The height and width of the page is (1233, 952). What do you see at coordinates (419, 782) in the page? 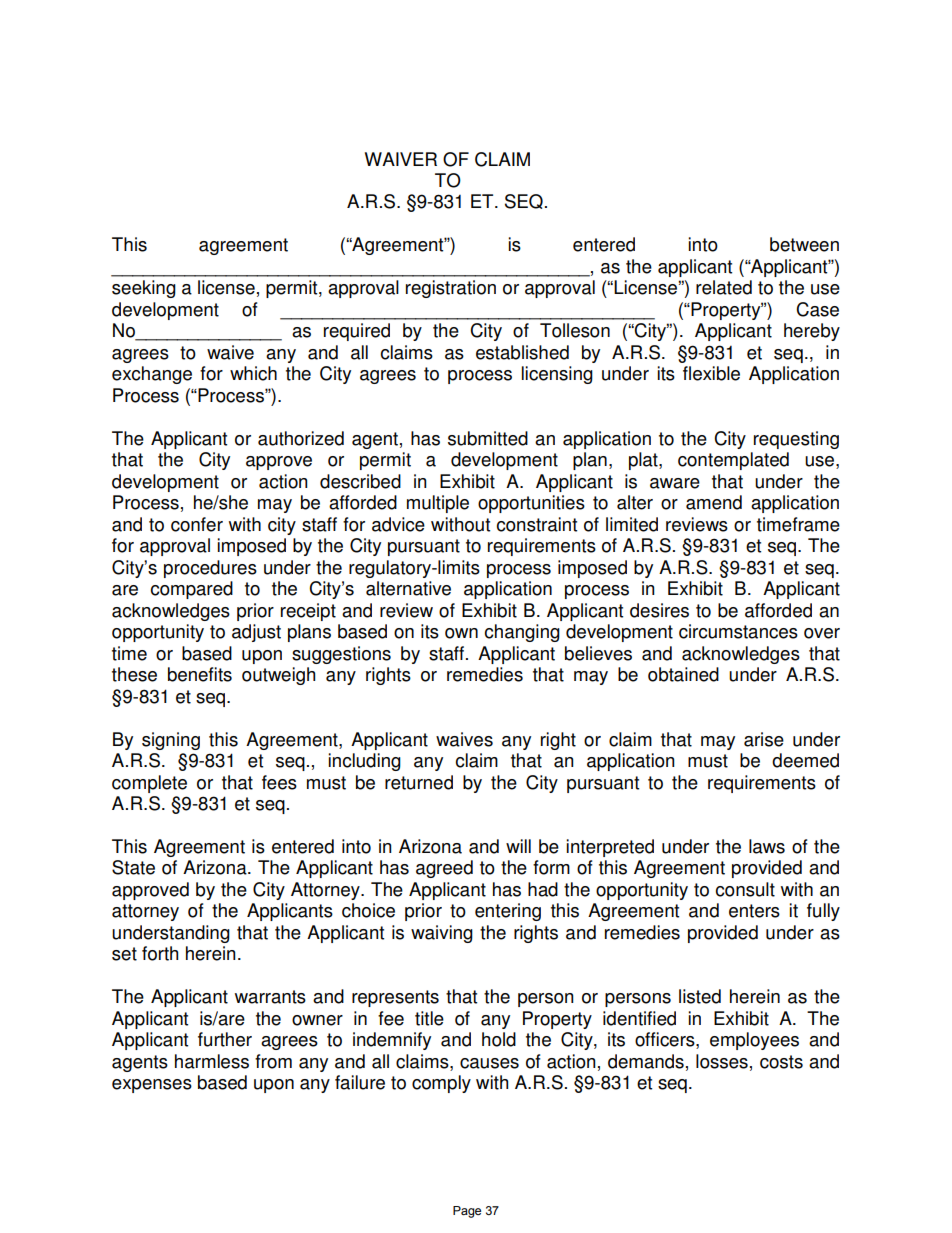
I see `returned` at bounding box center [419, 782].
